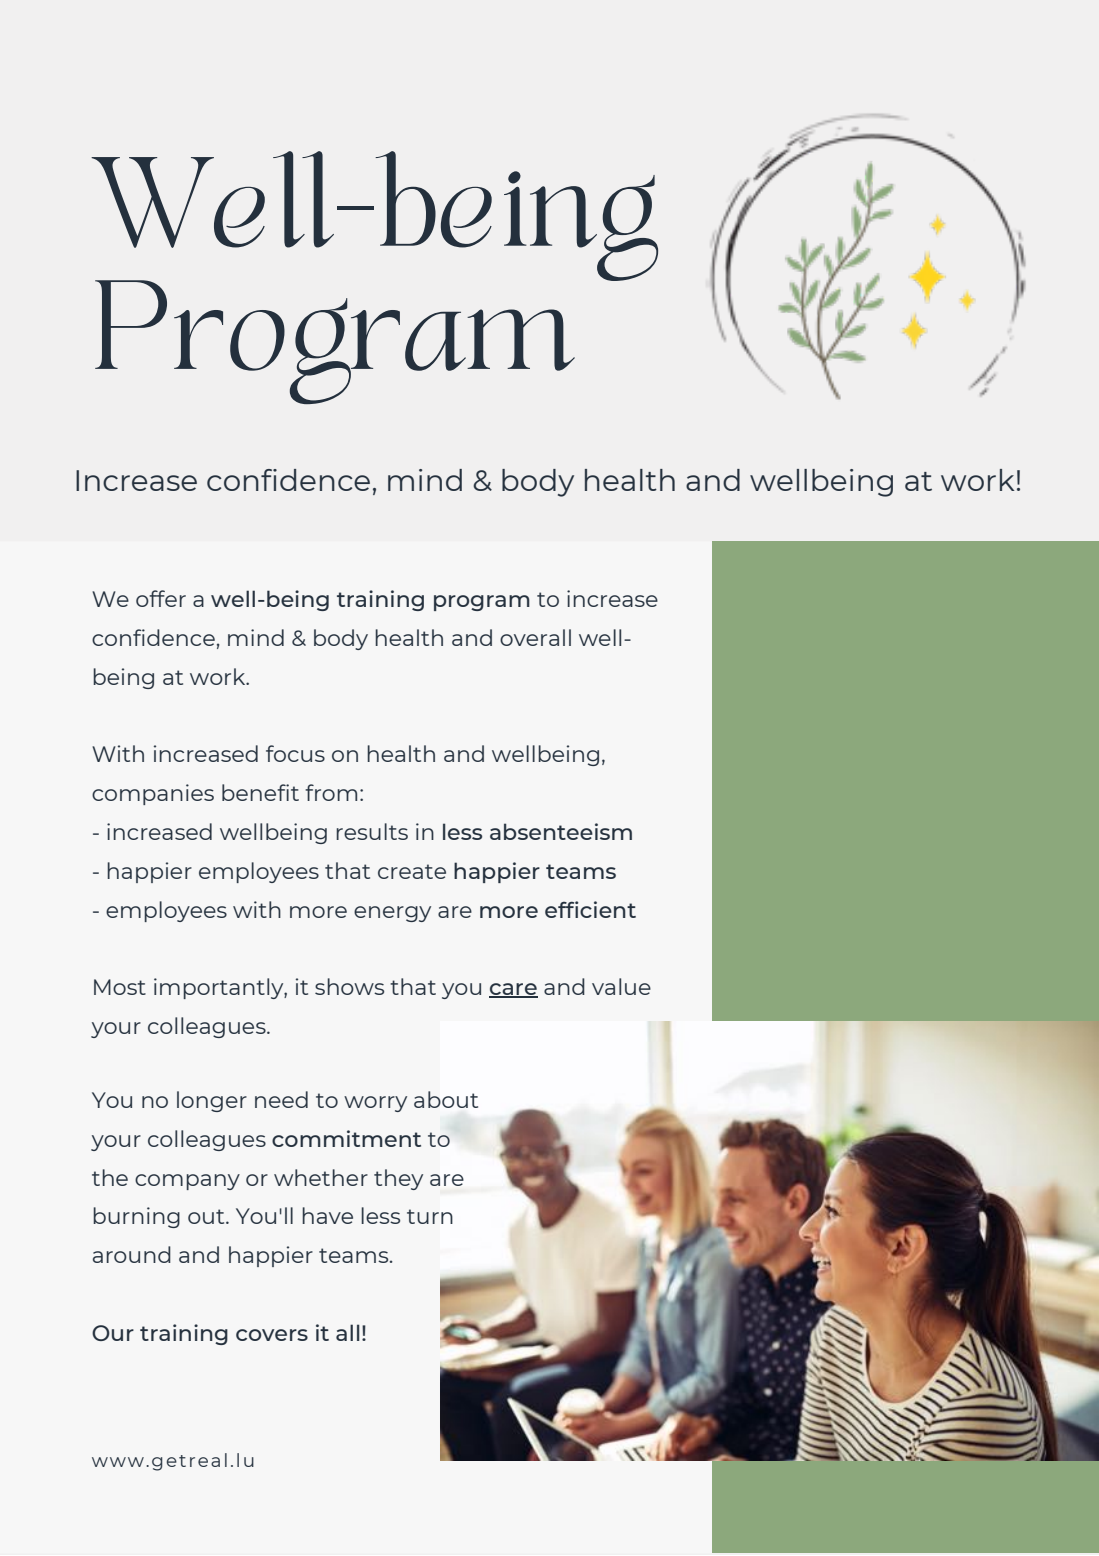 This screenshot has width=1099, height=1556. I want to click on offer, so click(161, 598).
